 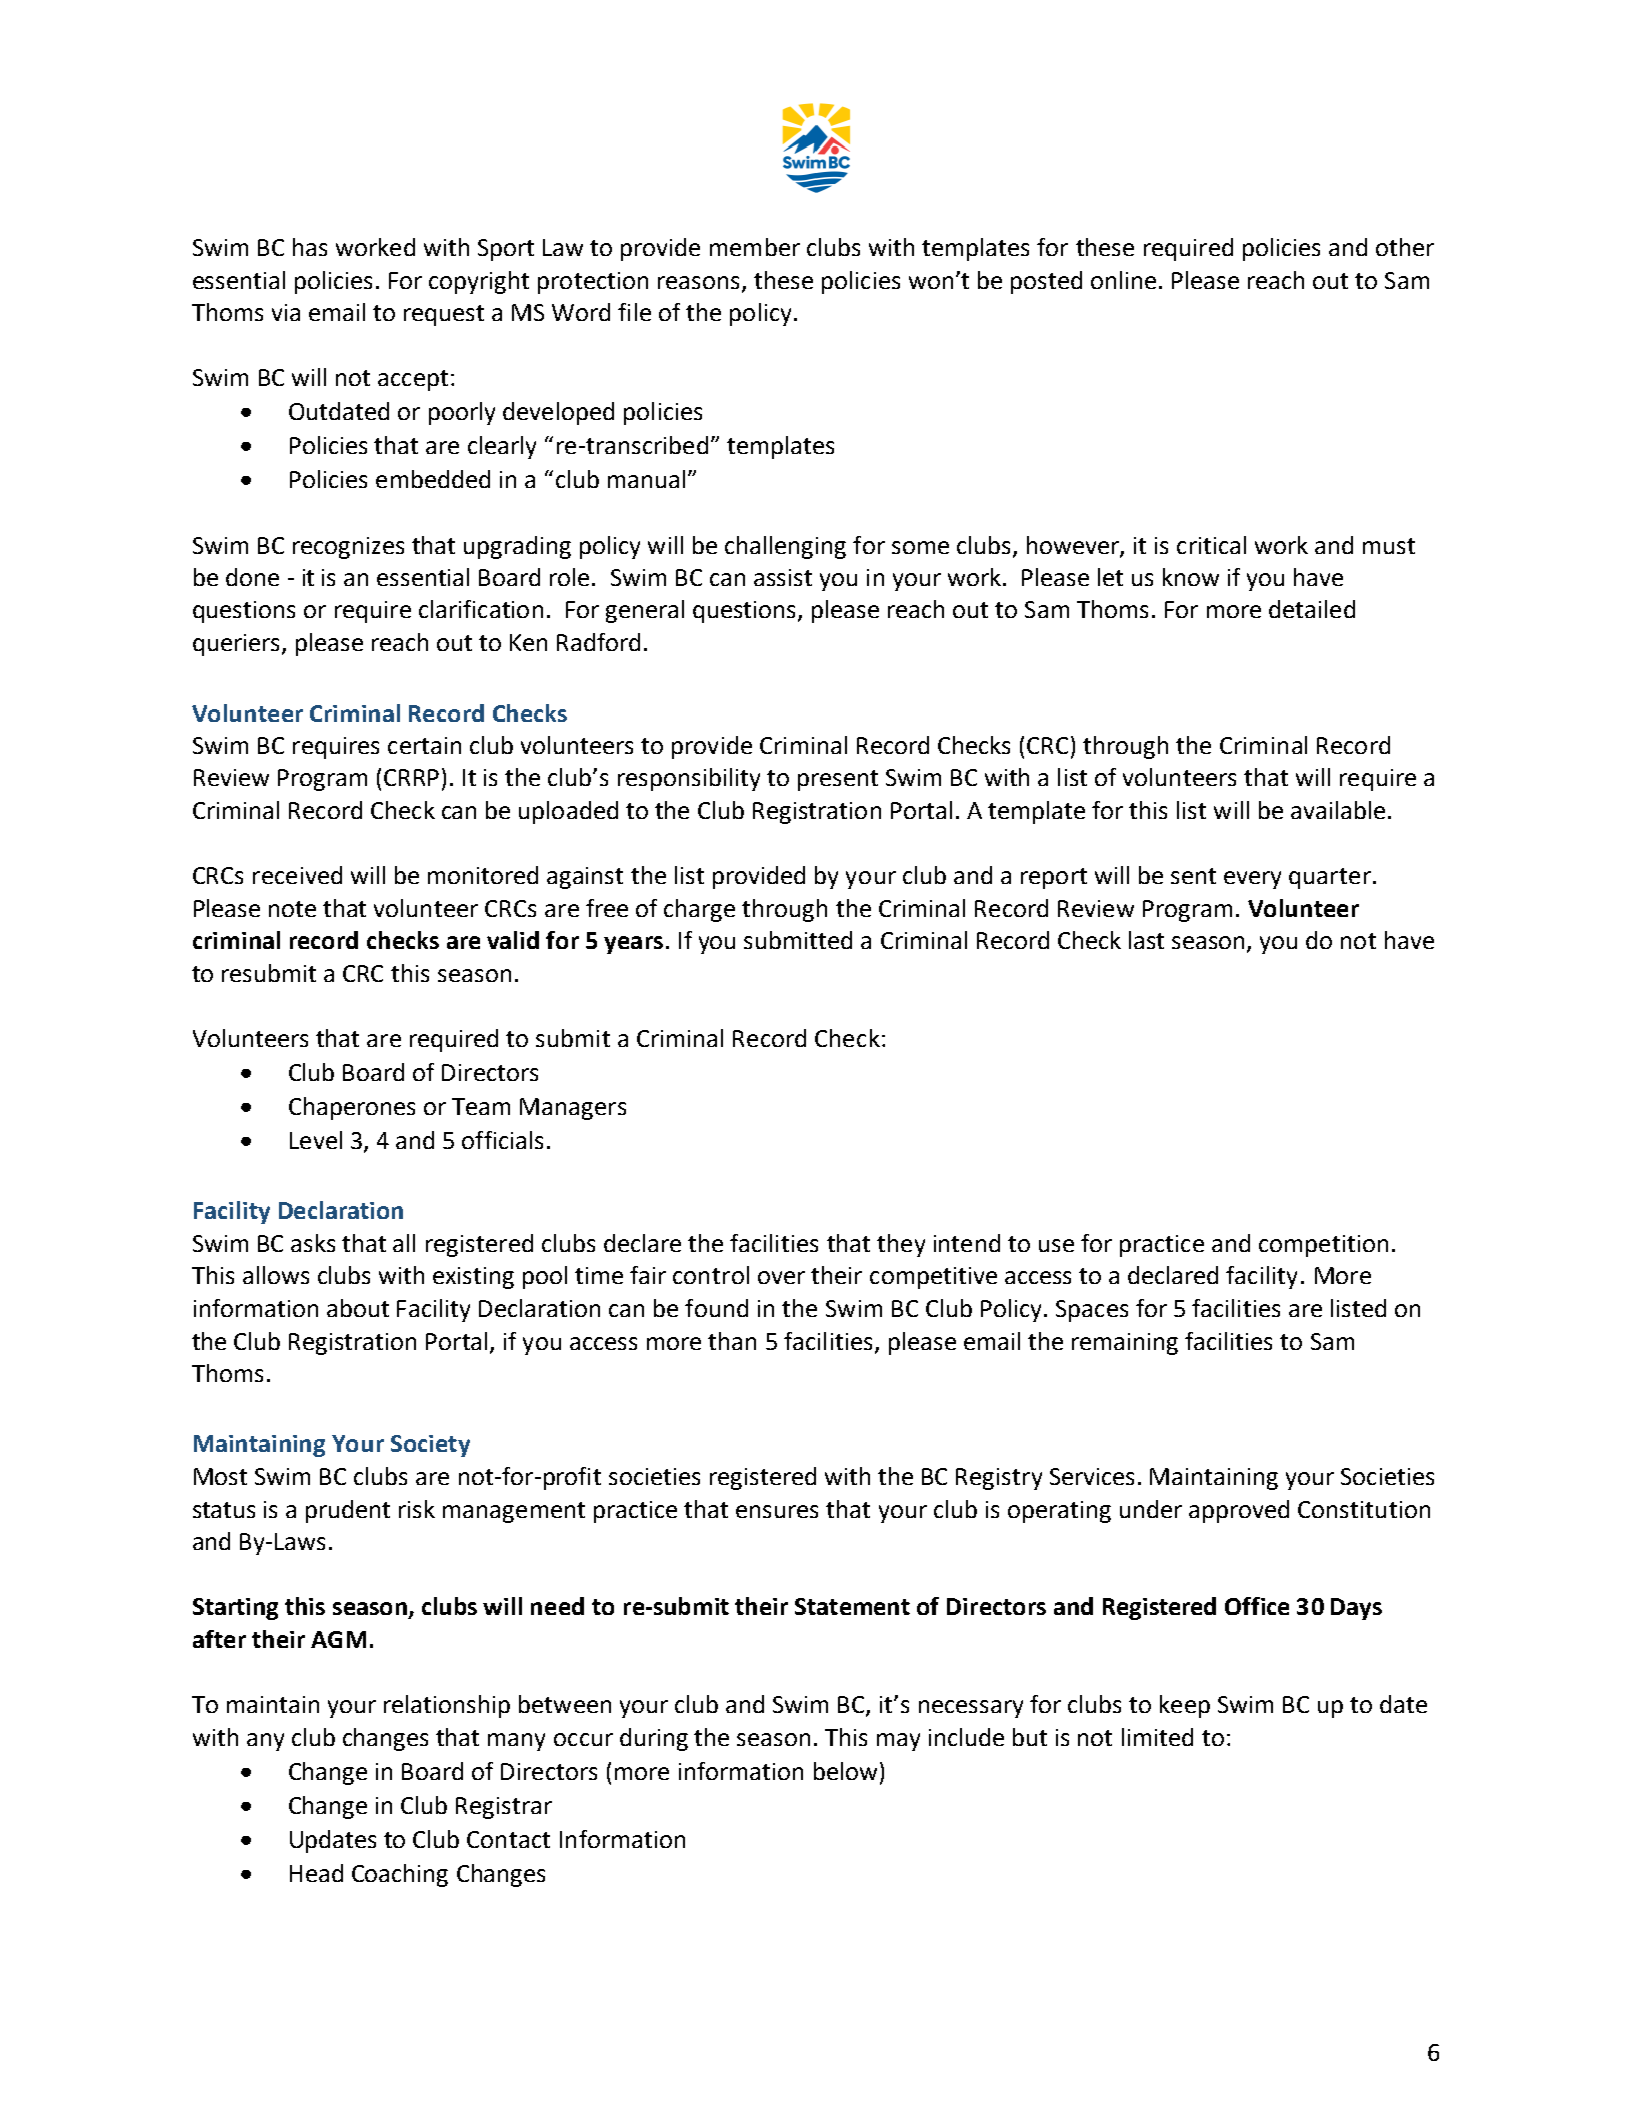 What do you see at coordinates (424, 745) in the screenshot?
I see `certain` at bounding box center [424, 745].
